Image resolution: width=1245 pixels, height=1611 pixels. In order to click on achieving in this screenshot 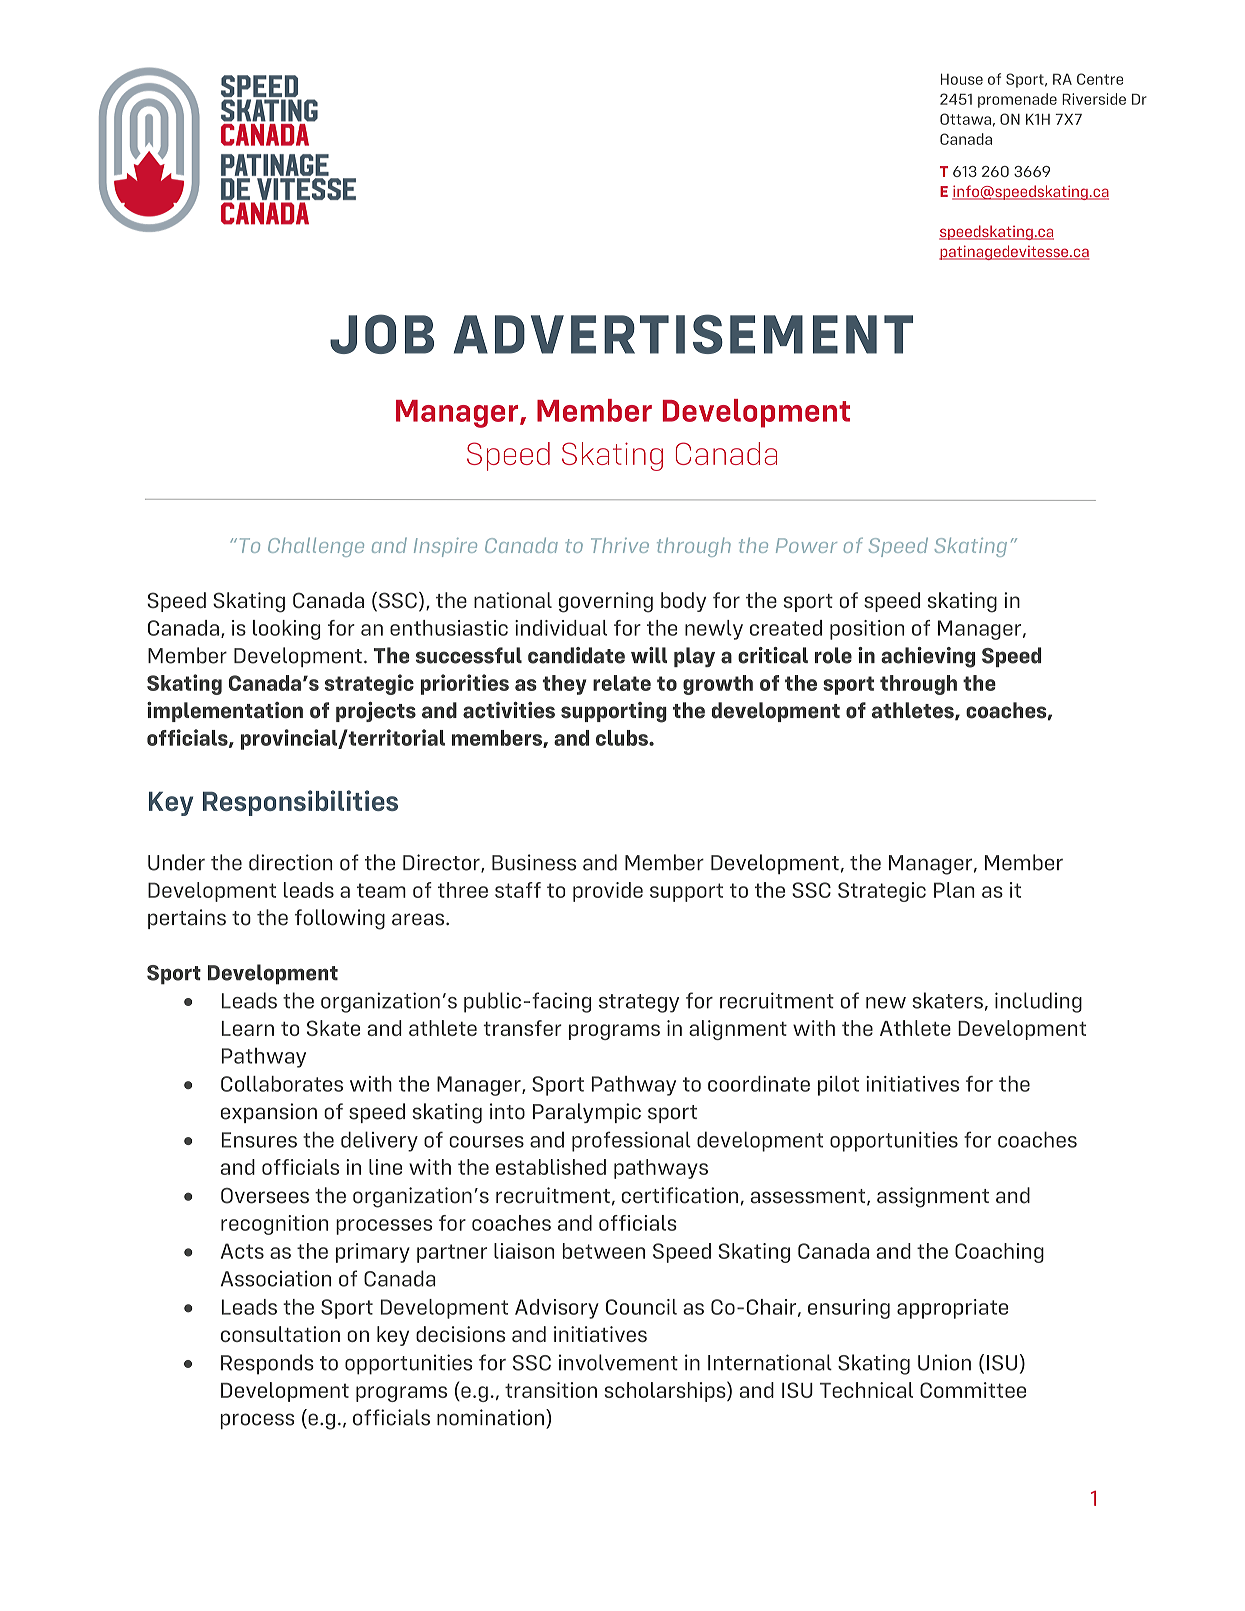, I will do `click(928, 657)`.
